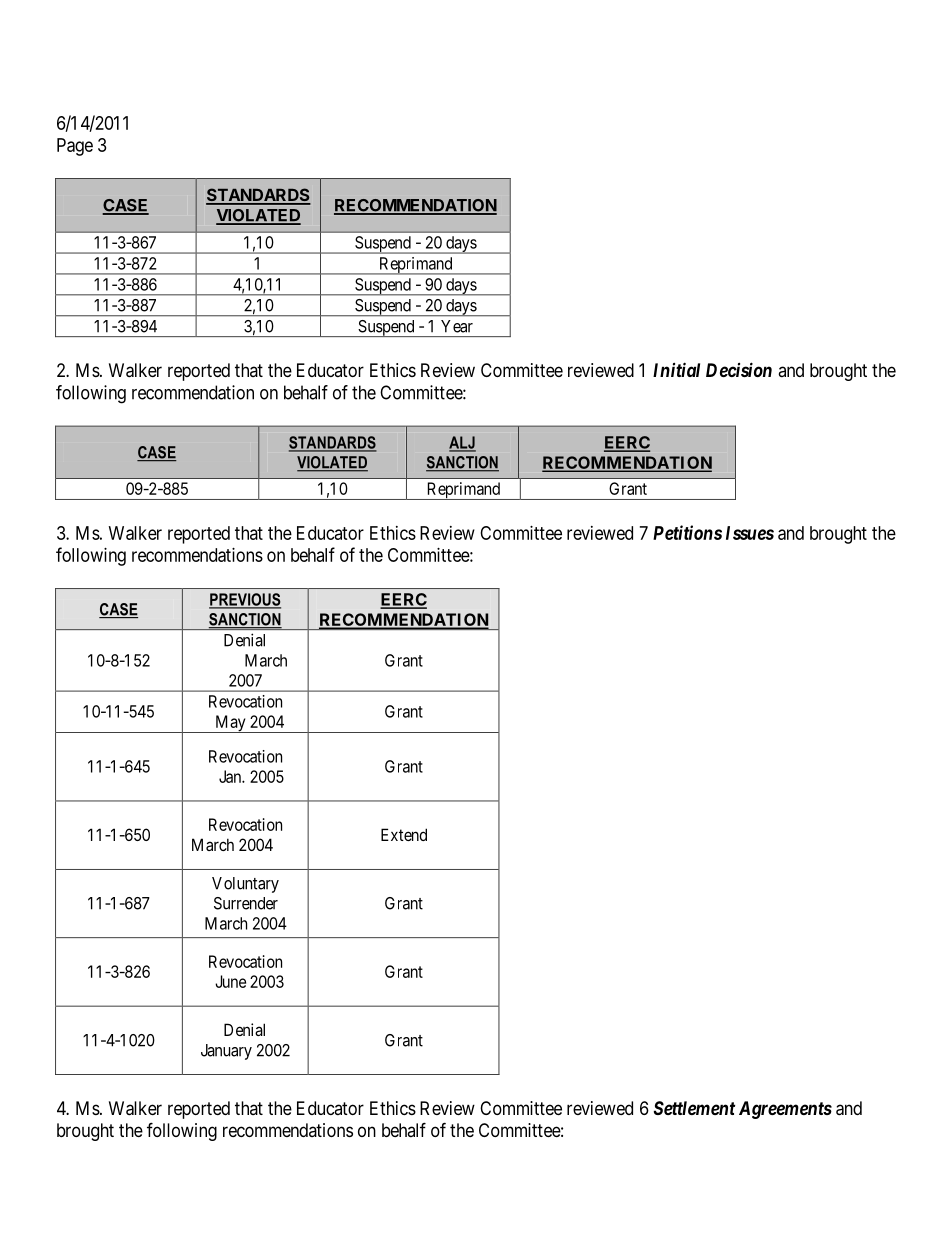 This document has width=952, height=1233. Describe the element at coordinates (245, 885) in the document. I see `Voluntary` at that location.
